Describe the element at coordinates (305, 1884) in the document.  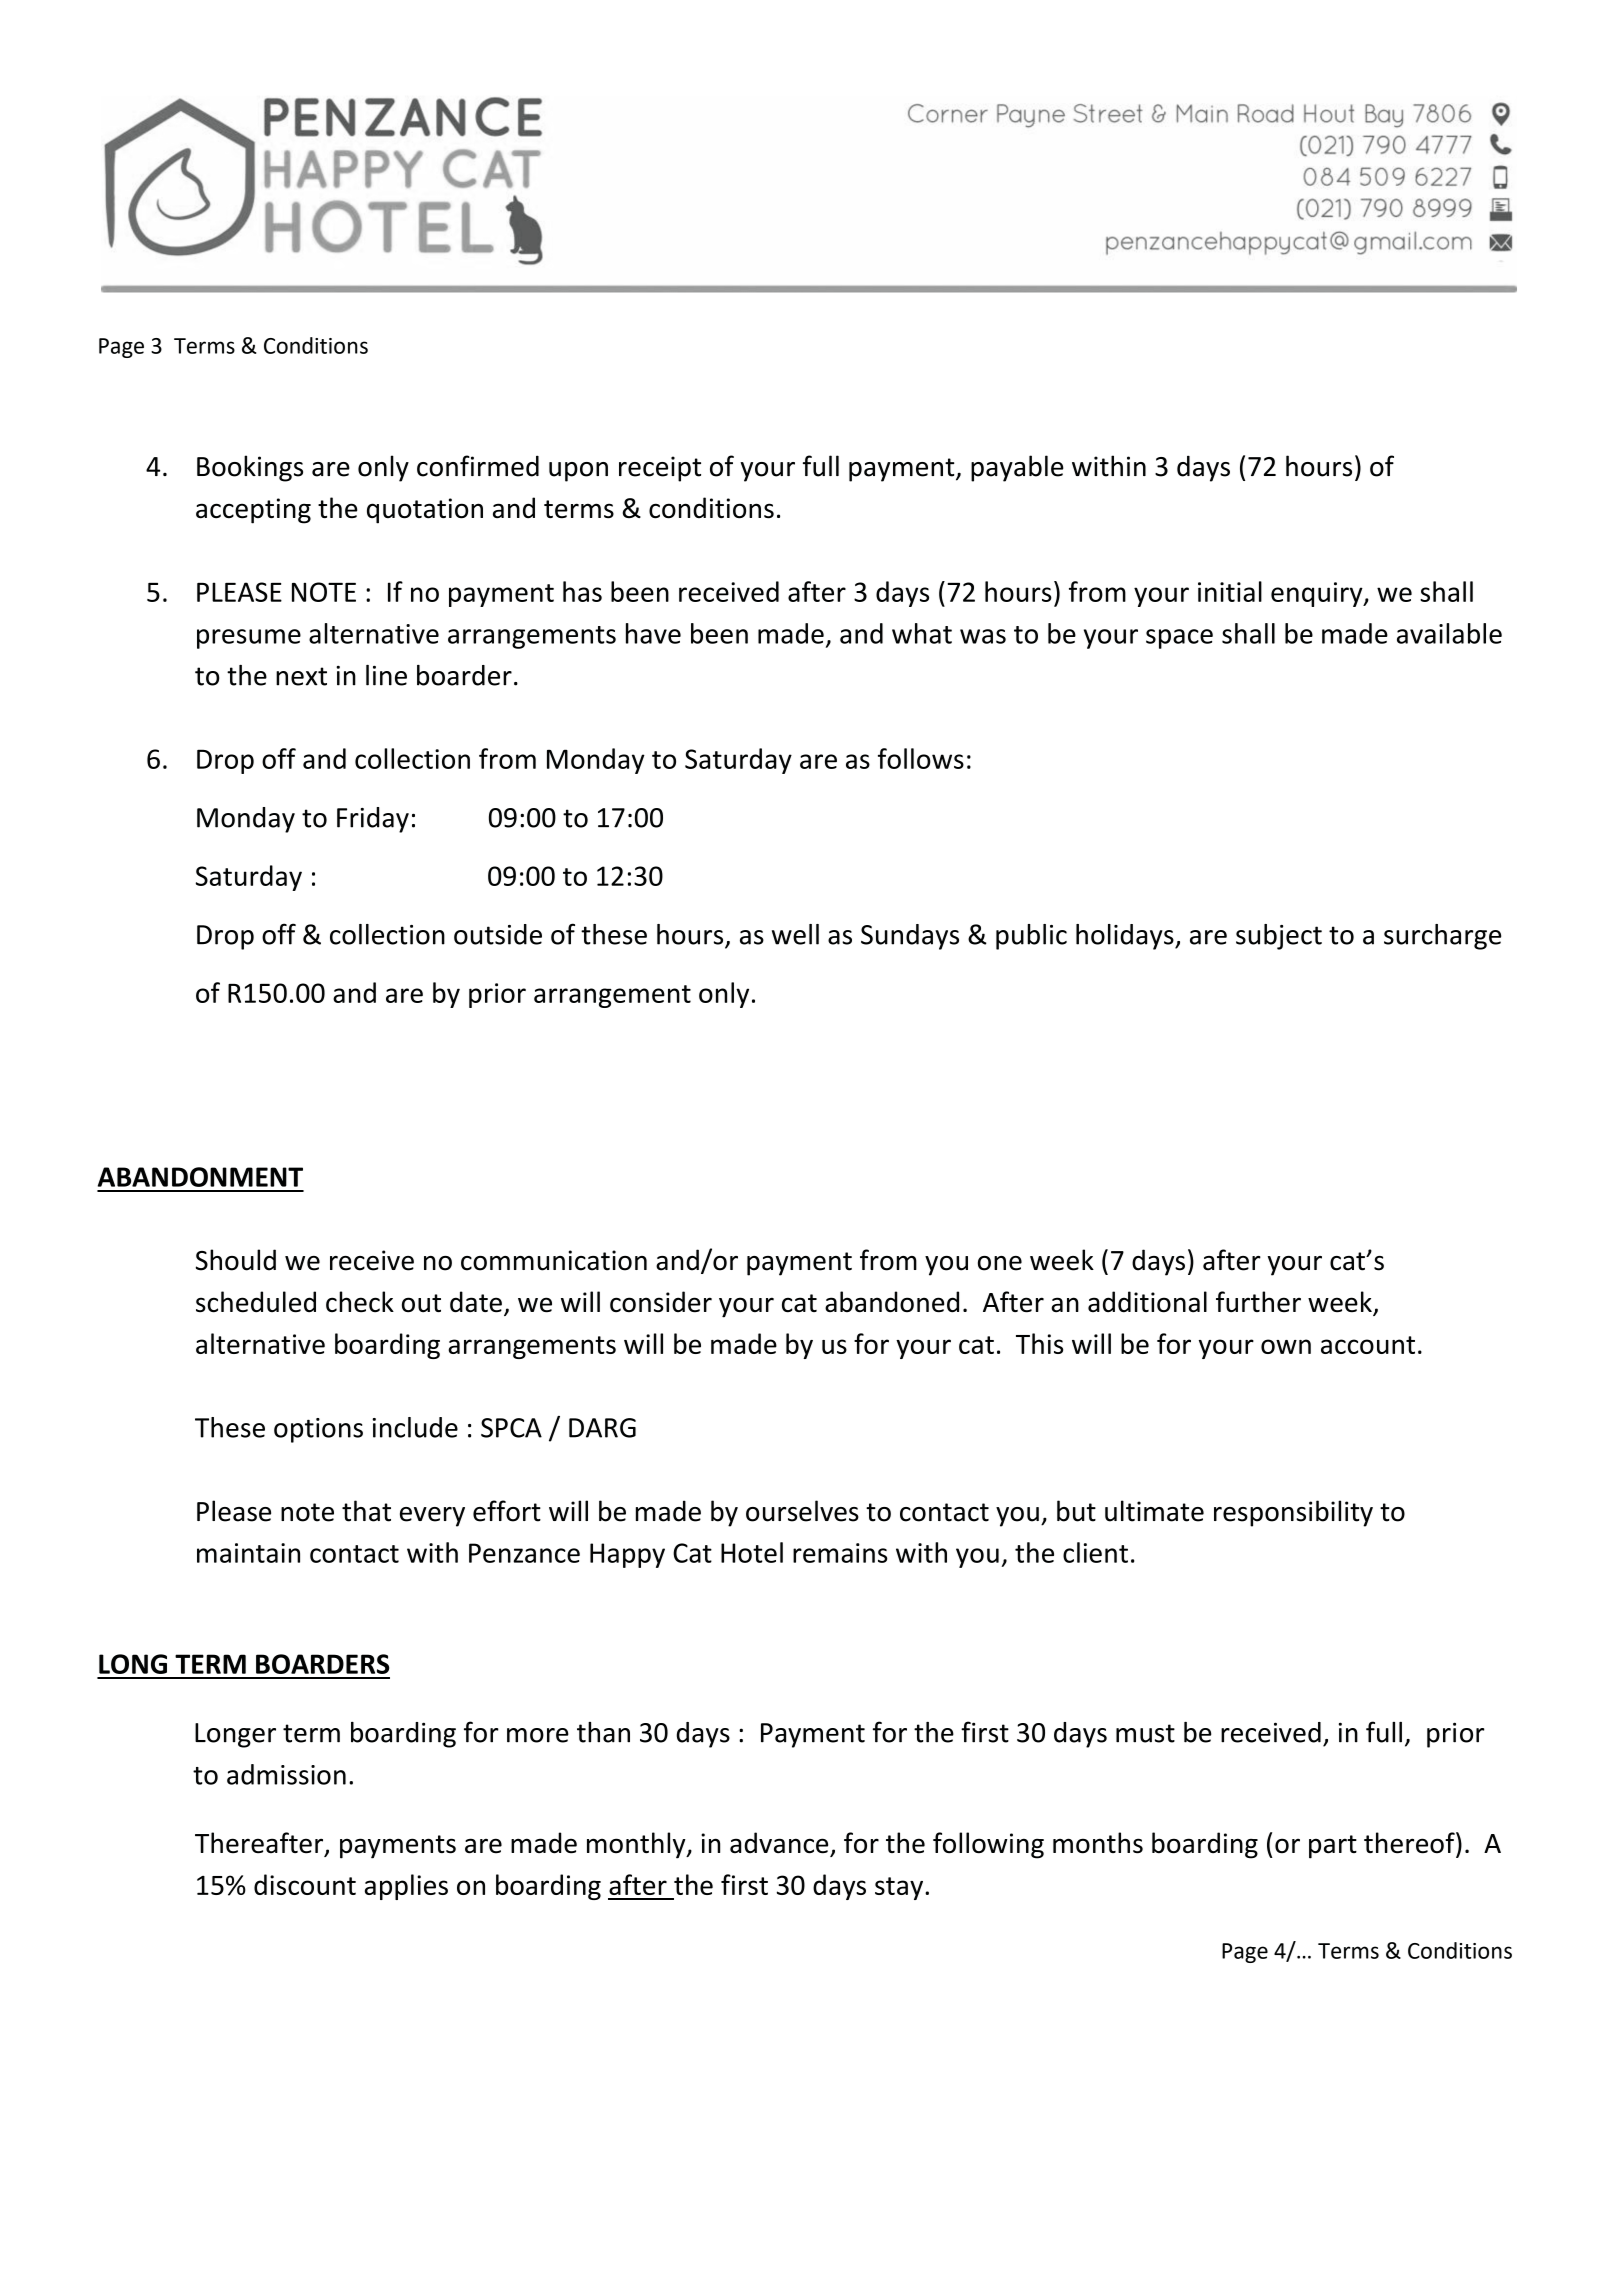
I see `discount` at that location.
